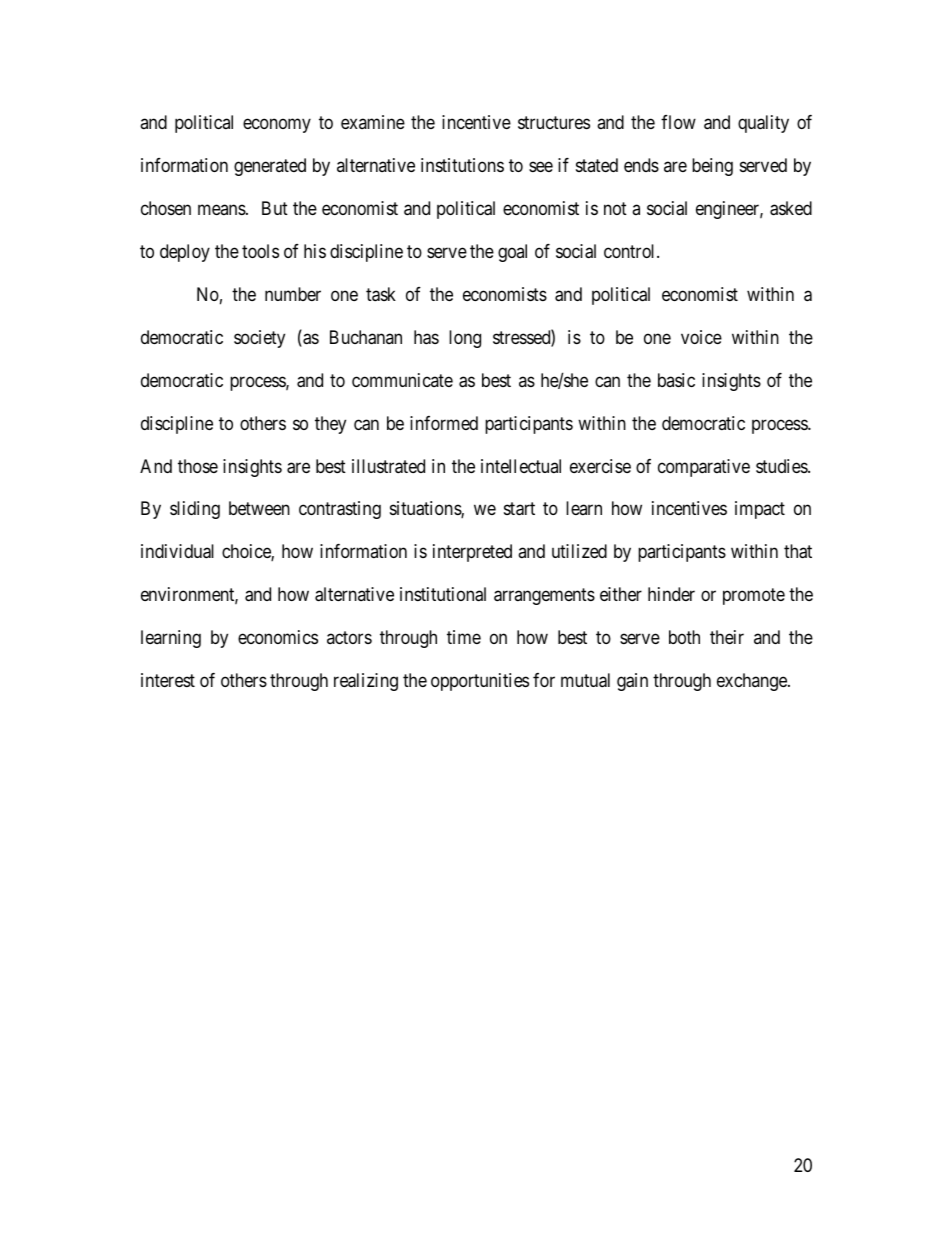  I want to click on economics, so click(278, 637).
